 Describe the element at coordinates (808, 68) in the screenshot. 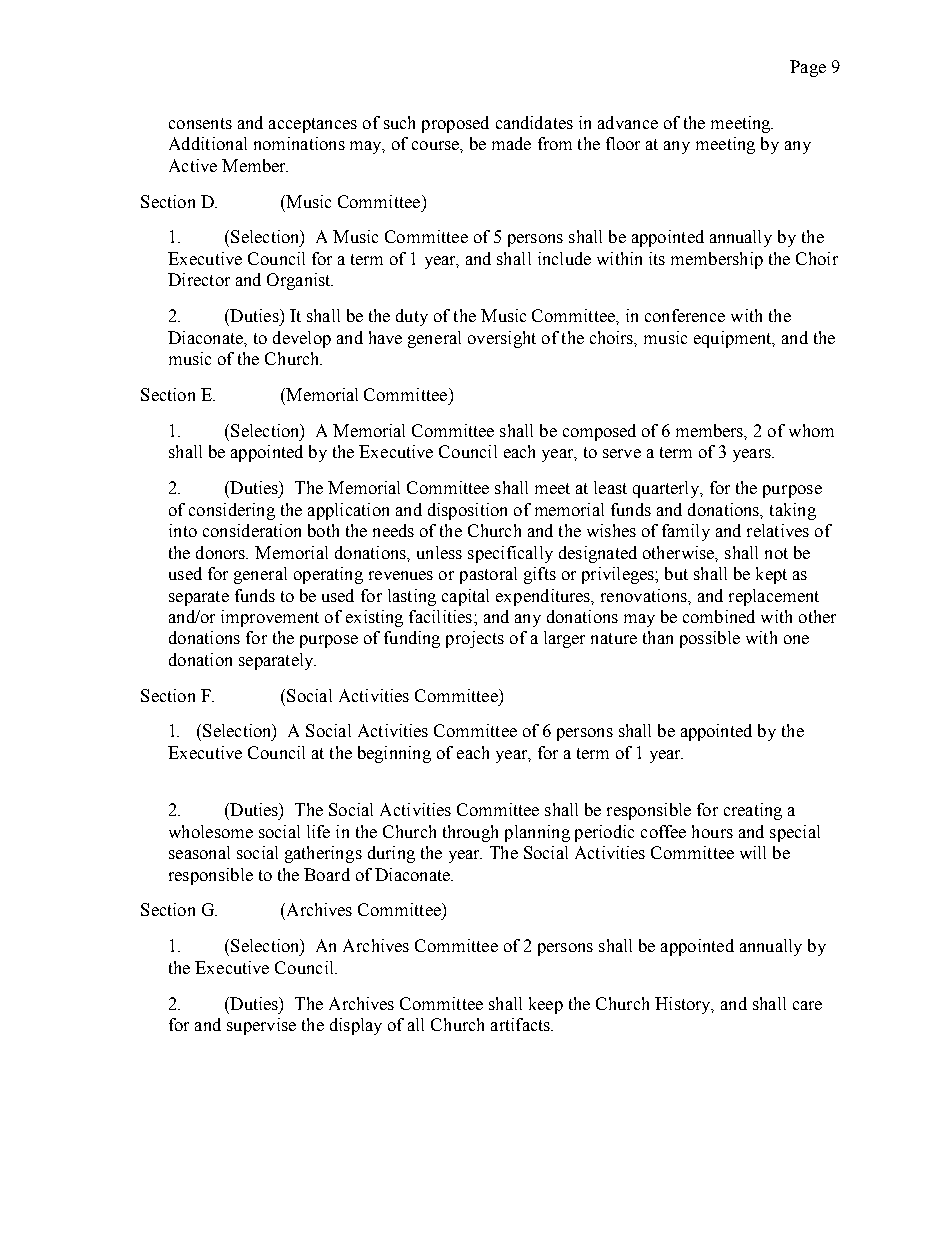

I see `Page` at that location.
